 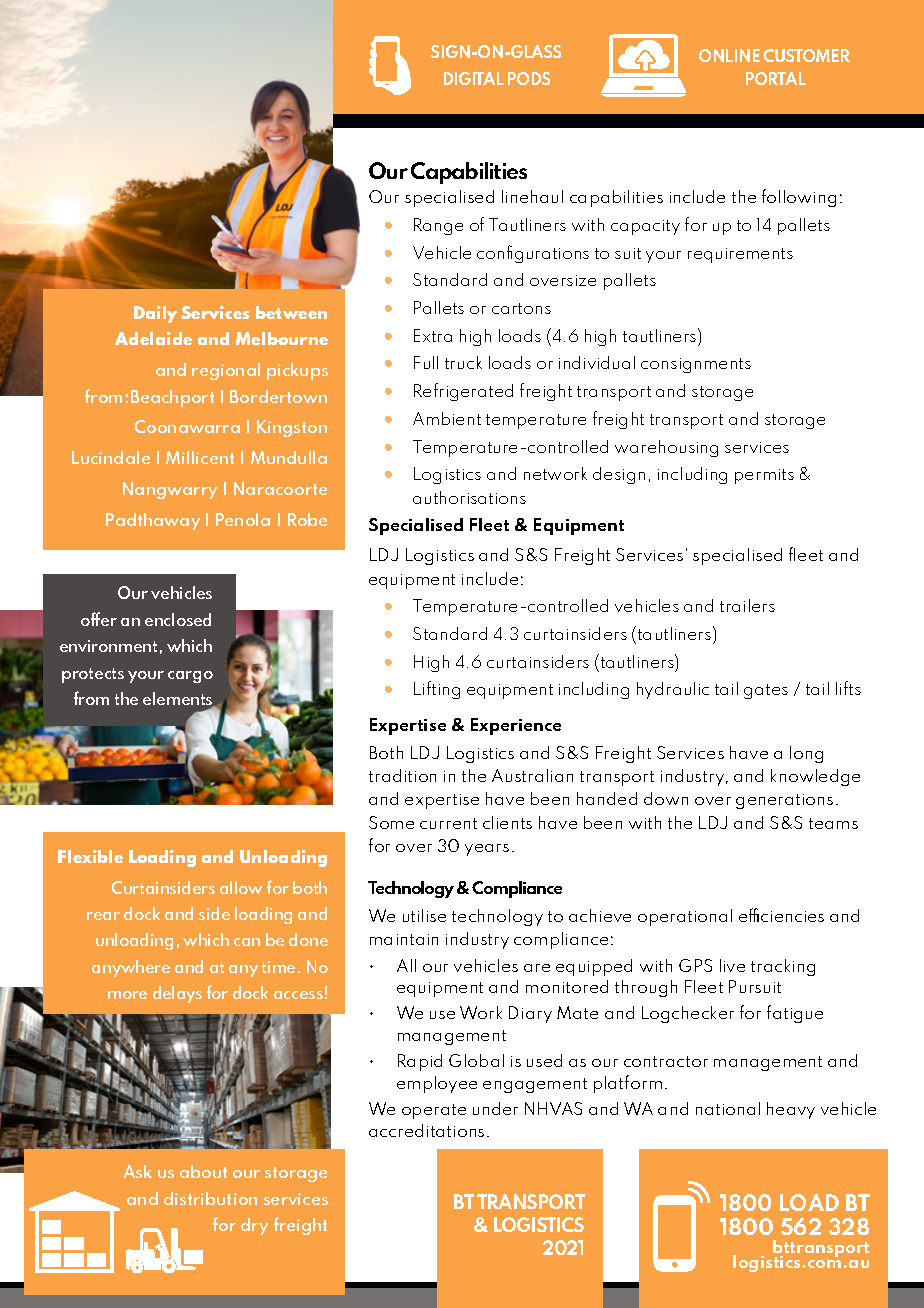 What do you see at coordinates (424, 915) in the image?
I see `utilise` at bounding box center [424, 915].
